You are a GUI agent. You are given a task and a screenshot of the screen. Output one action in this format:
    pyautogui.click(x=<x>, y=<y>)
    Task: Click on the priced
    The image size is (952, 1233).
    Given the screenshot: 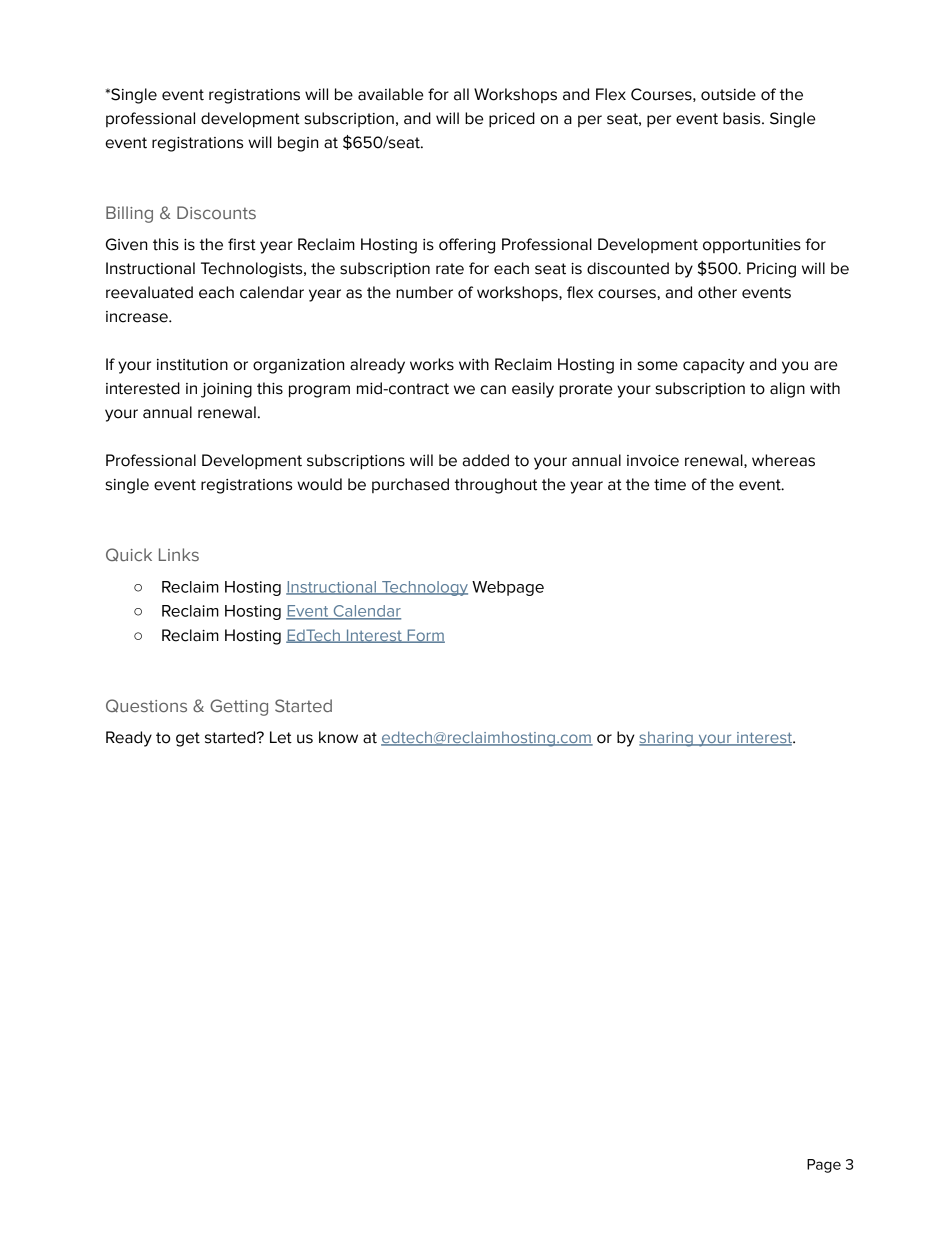 What is the action you would take?
    pyautogui.click(x=512, y=120)
